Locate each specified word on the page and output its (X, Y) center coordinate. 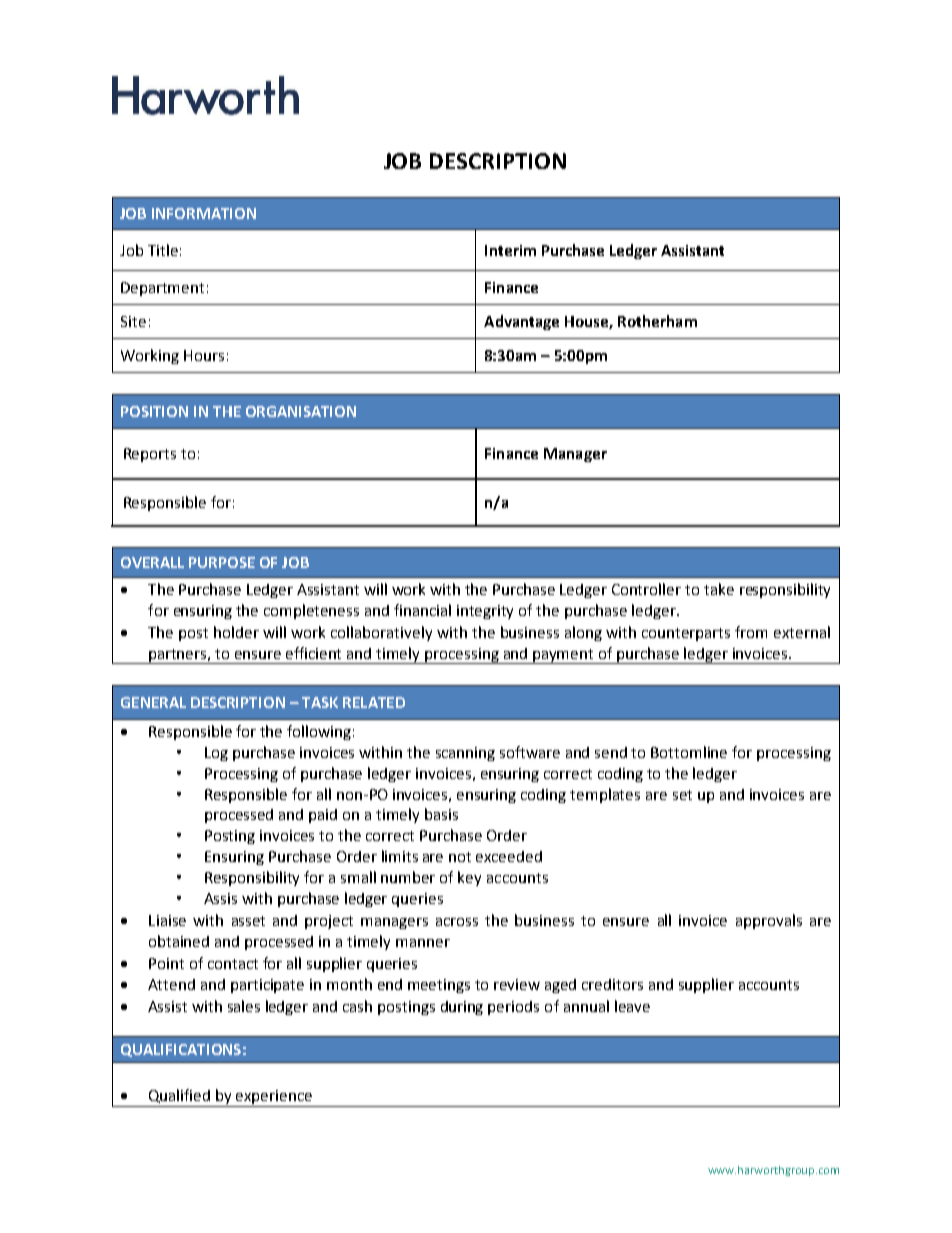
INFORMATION (204, 213)
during (462, 1008)
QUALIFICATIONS (181, 1050)
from (751, 632)
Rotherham (657, 321)
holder (236, 632)
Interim (510, 250)
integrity (485, 612)
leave (632, 1006)
